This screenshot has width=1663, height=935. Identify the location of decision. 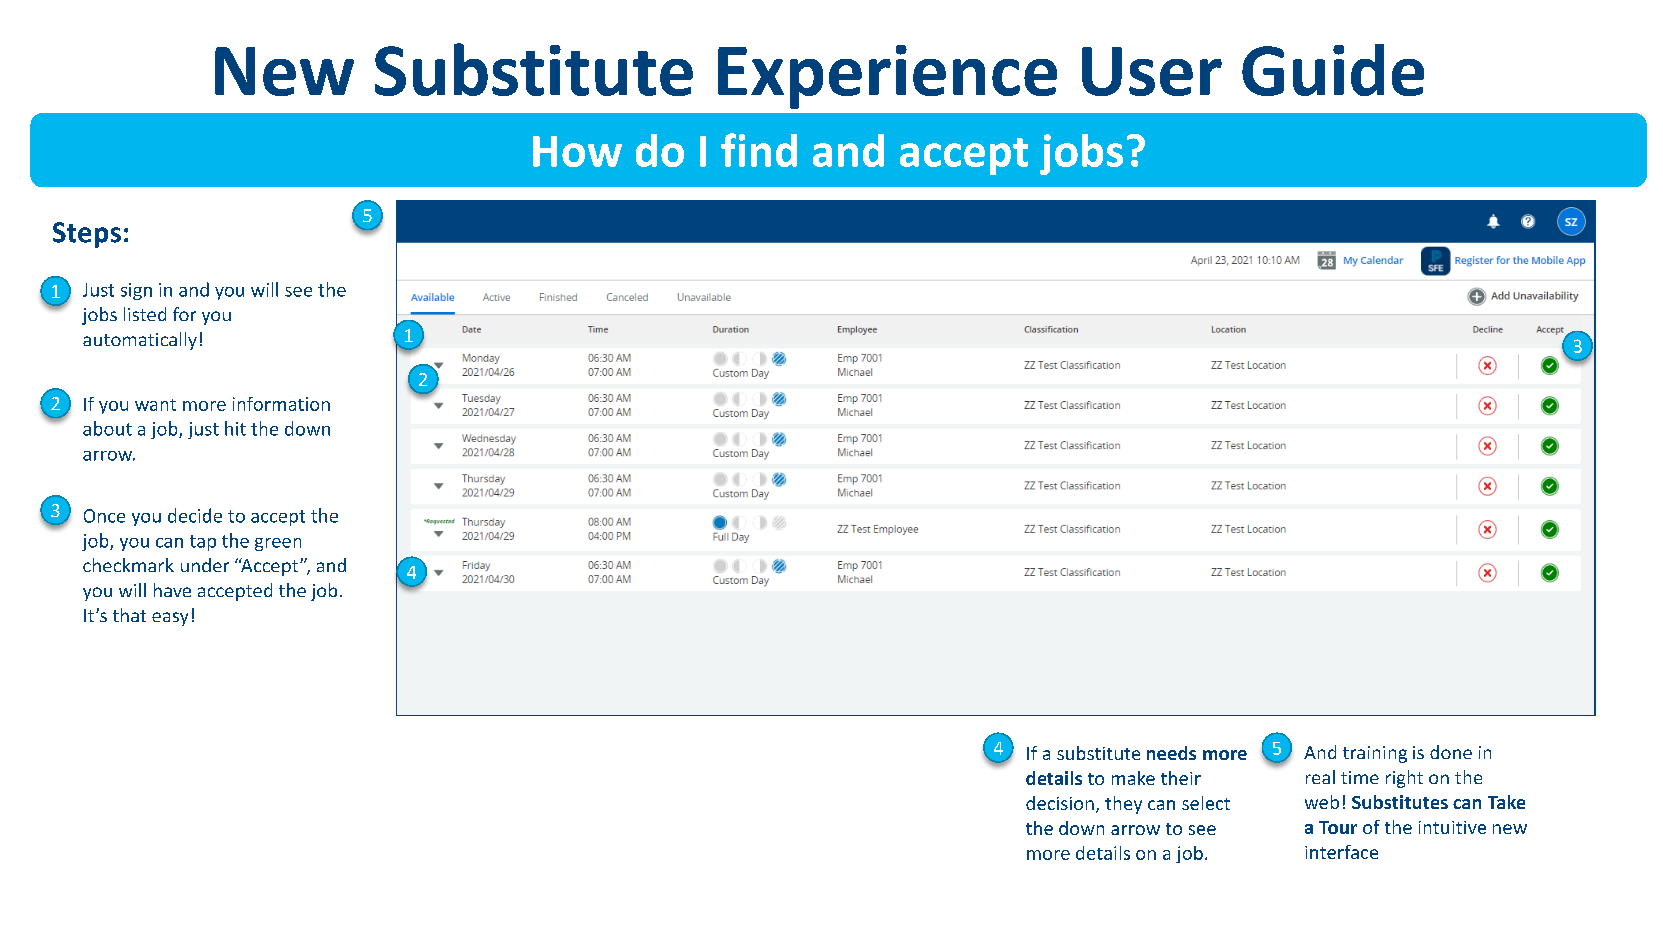
(1060, 803).
